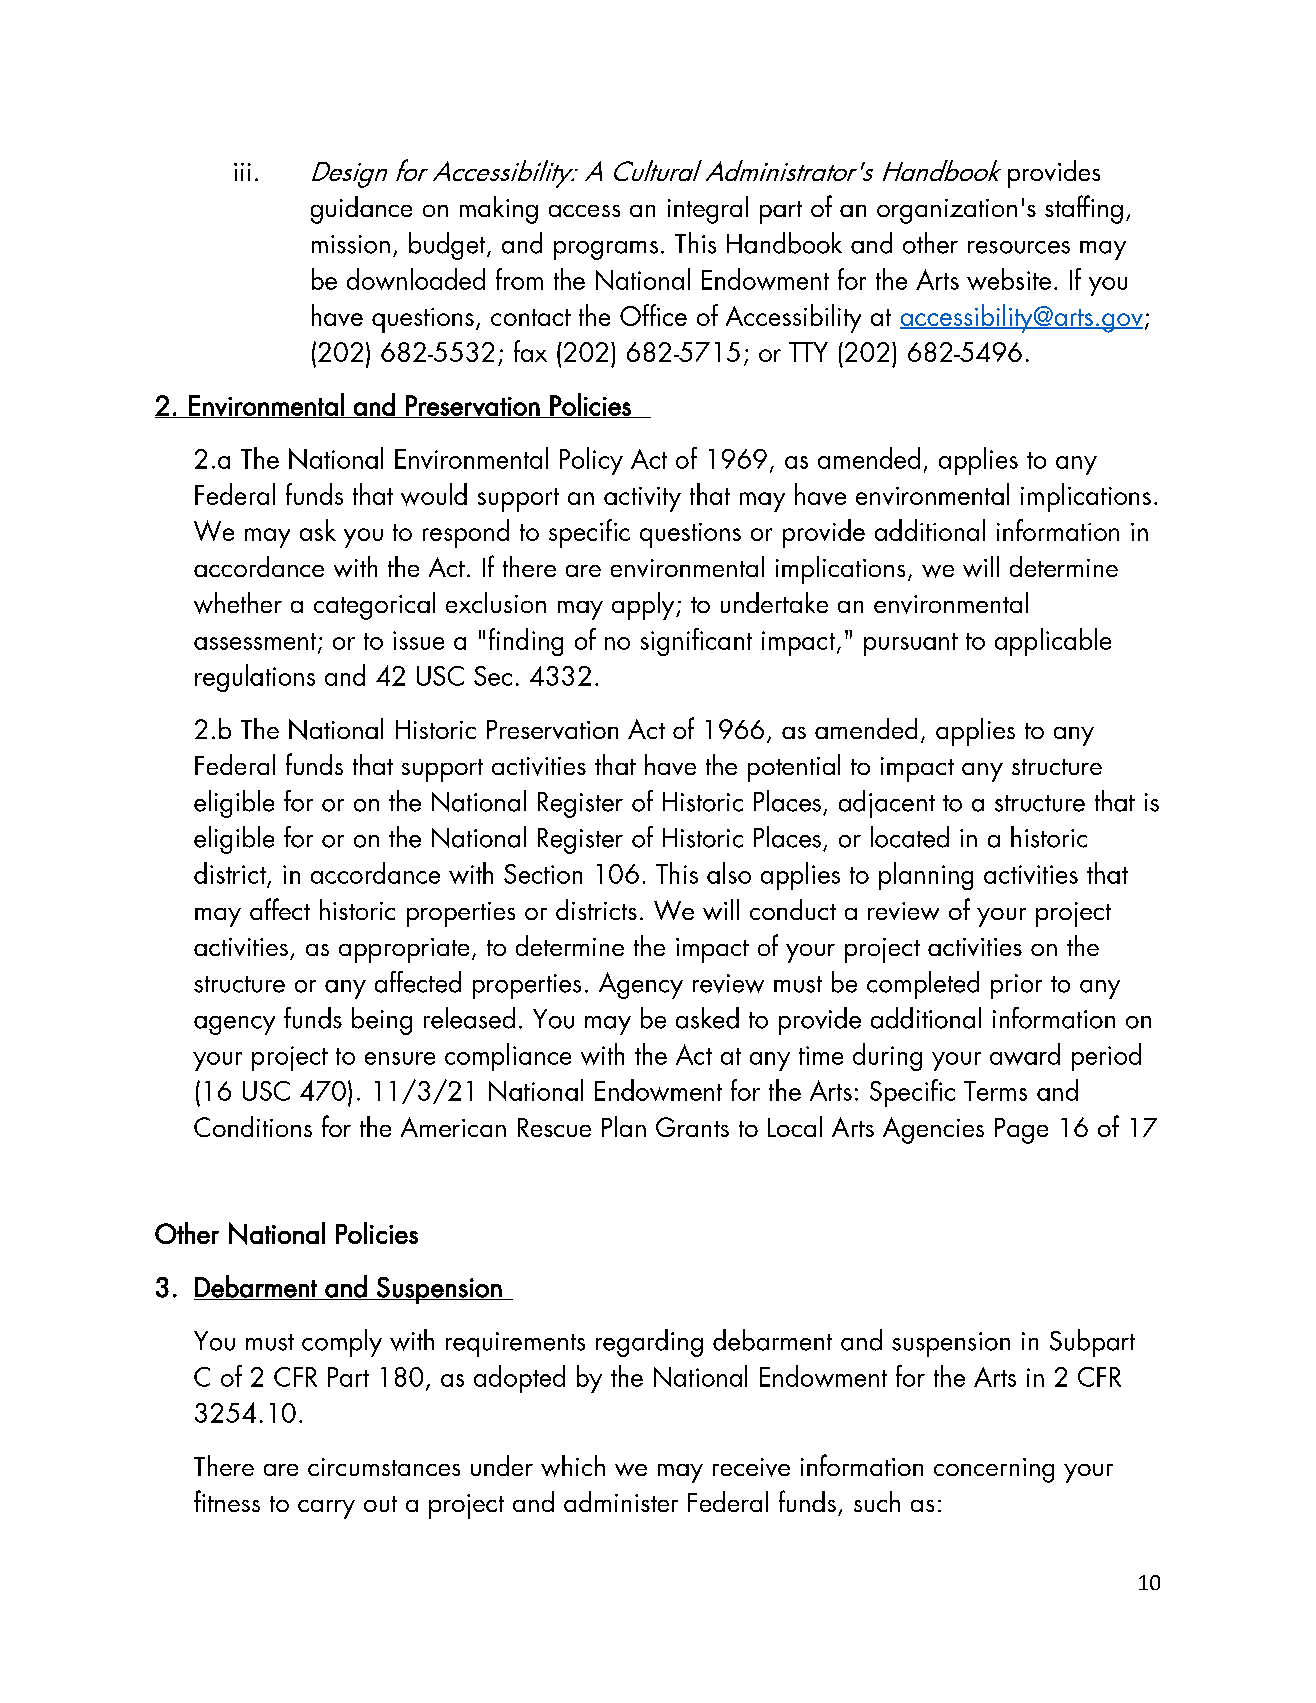 The width and height of the image is (1316, 1703). Describe the element at coordinates (708, 210) in the image. I see `integral` at that location.
